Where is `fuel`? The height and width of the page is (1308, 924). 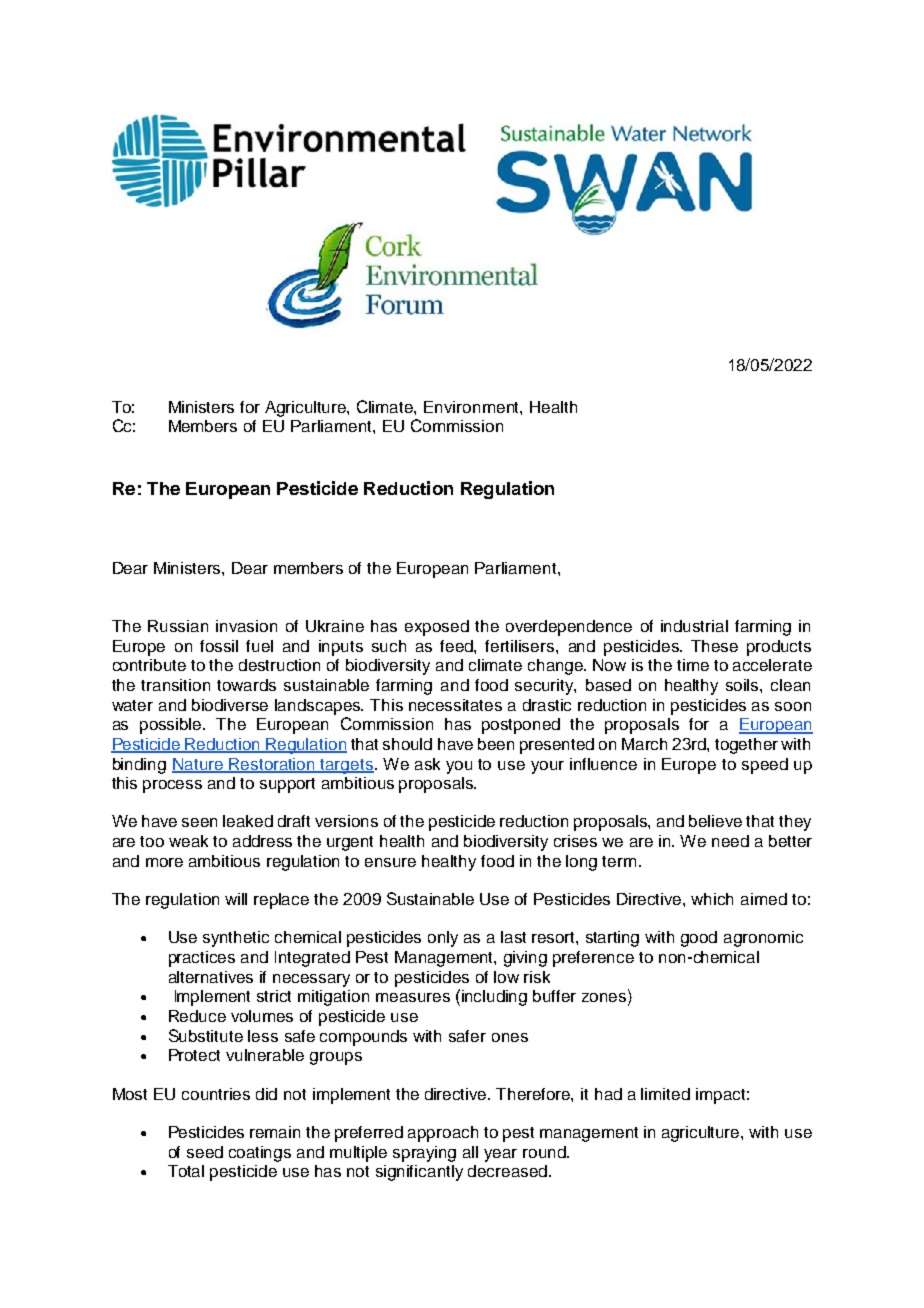 fuel is located at coordinates (259, 646).
